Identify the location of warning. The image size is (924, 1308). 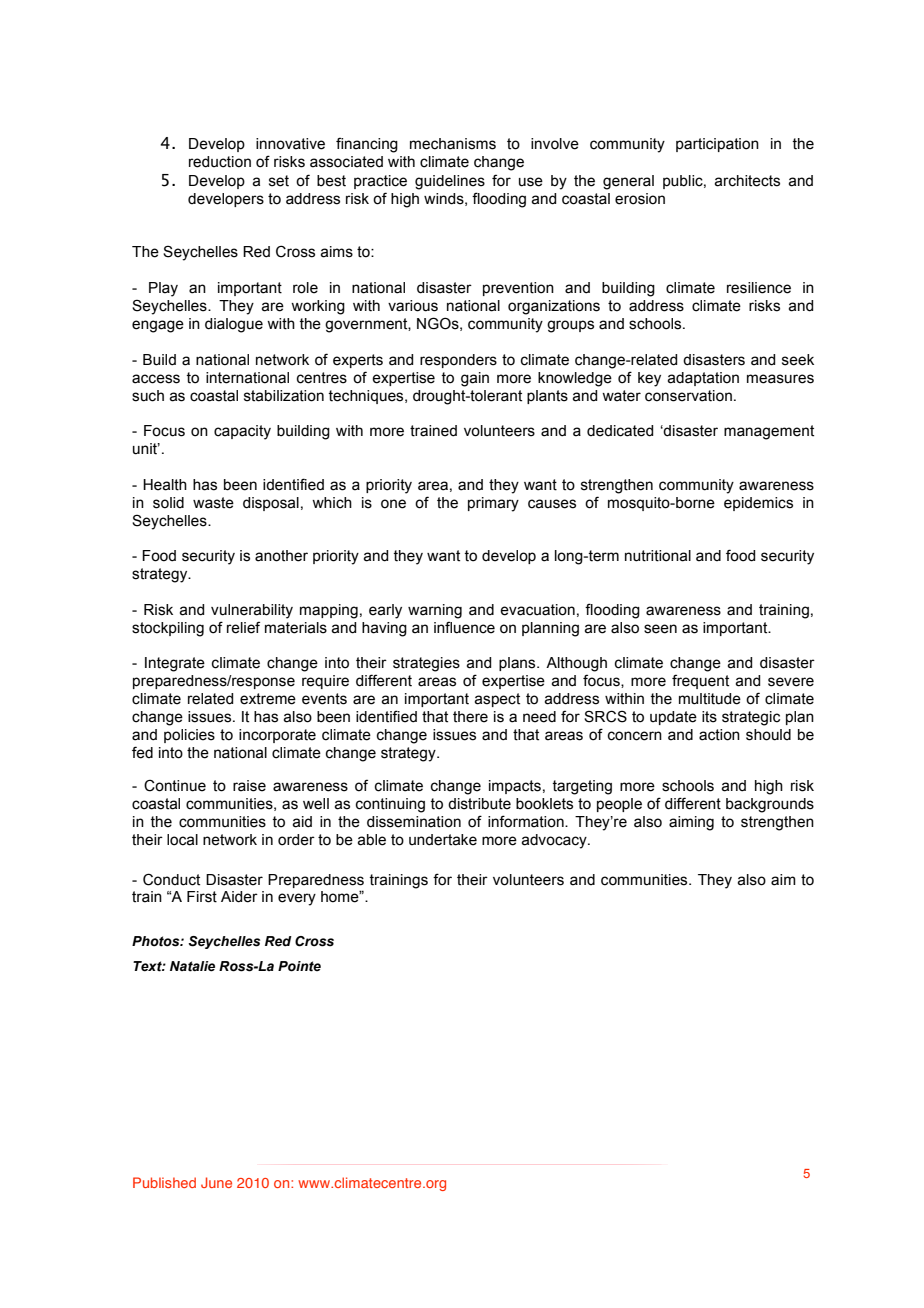
(435, 611).
